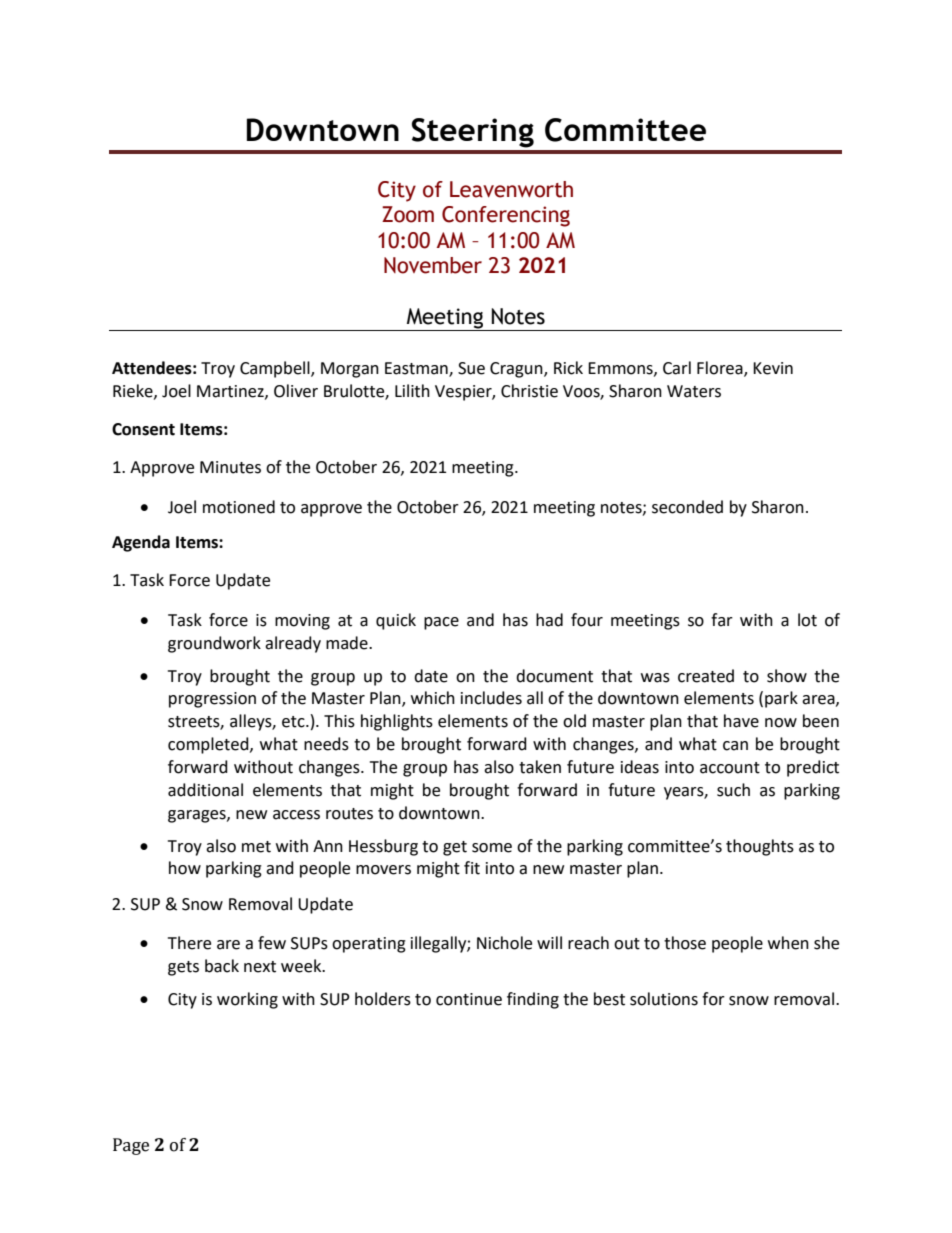 Image resolution: width=952 pixels, height=1233 pixels. What do you see at coordinates (222, 966) in the screenshot?
I see `back` at bounding box center [222, 966].
